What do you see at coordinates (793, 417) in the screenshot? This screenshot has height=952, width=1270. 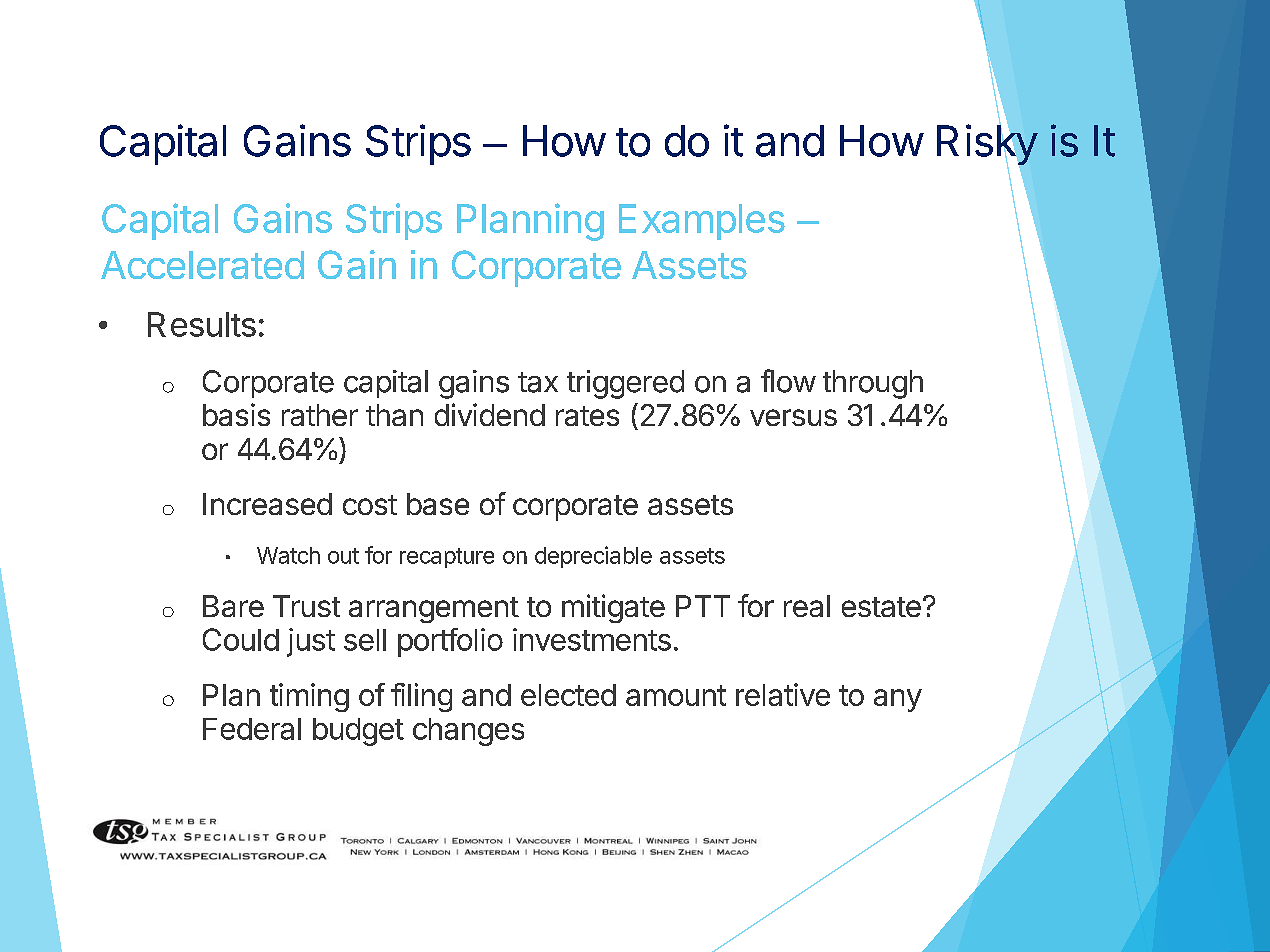 I see `versus` at bounding box center [793, 417].
